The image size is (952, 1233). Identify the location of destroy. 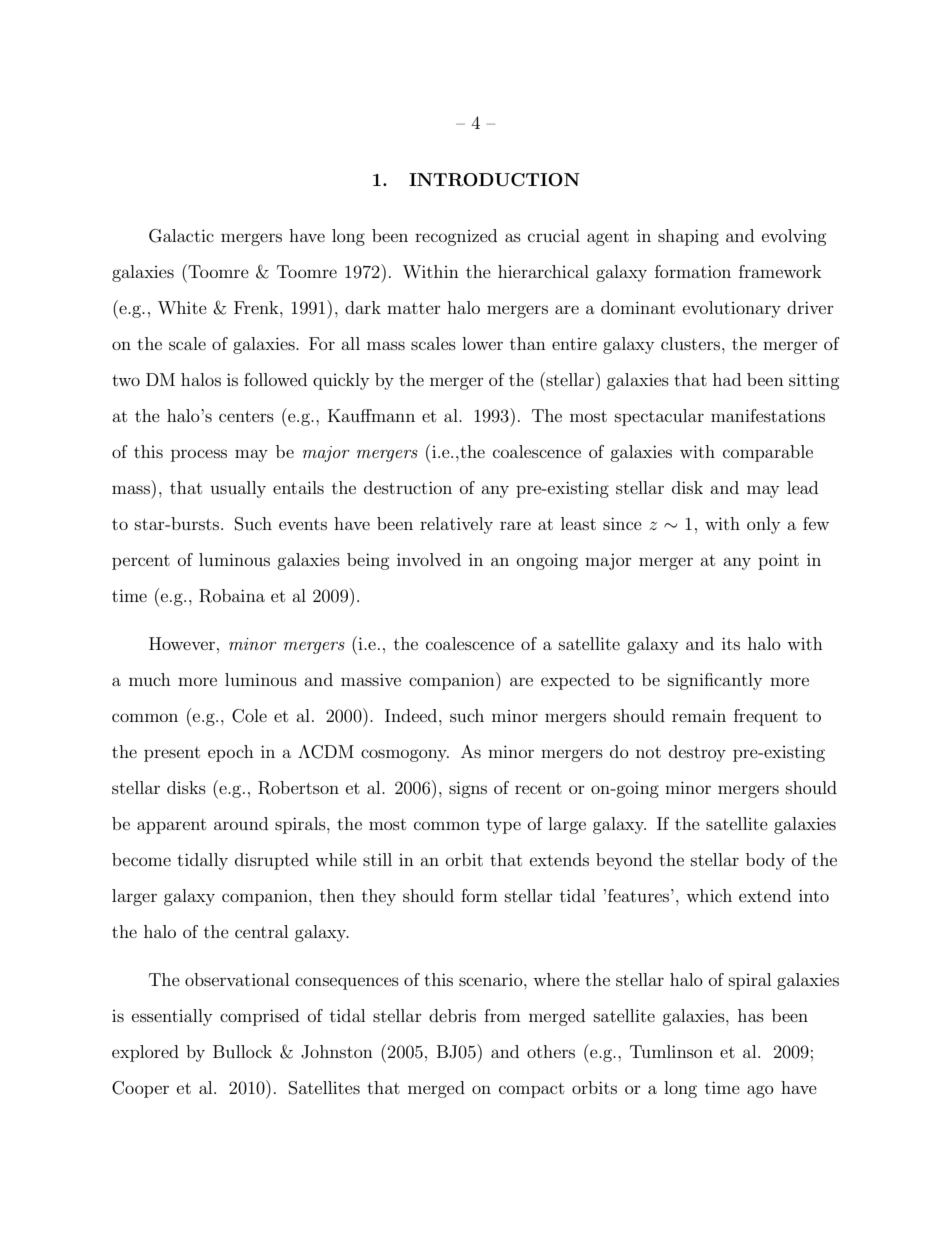
(697, 753).
